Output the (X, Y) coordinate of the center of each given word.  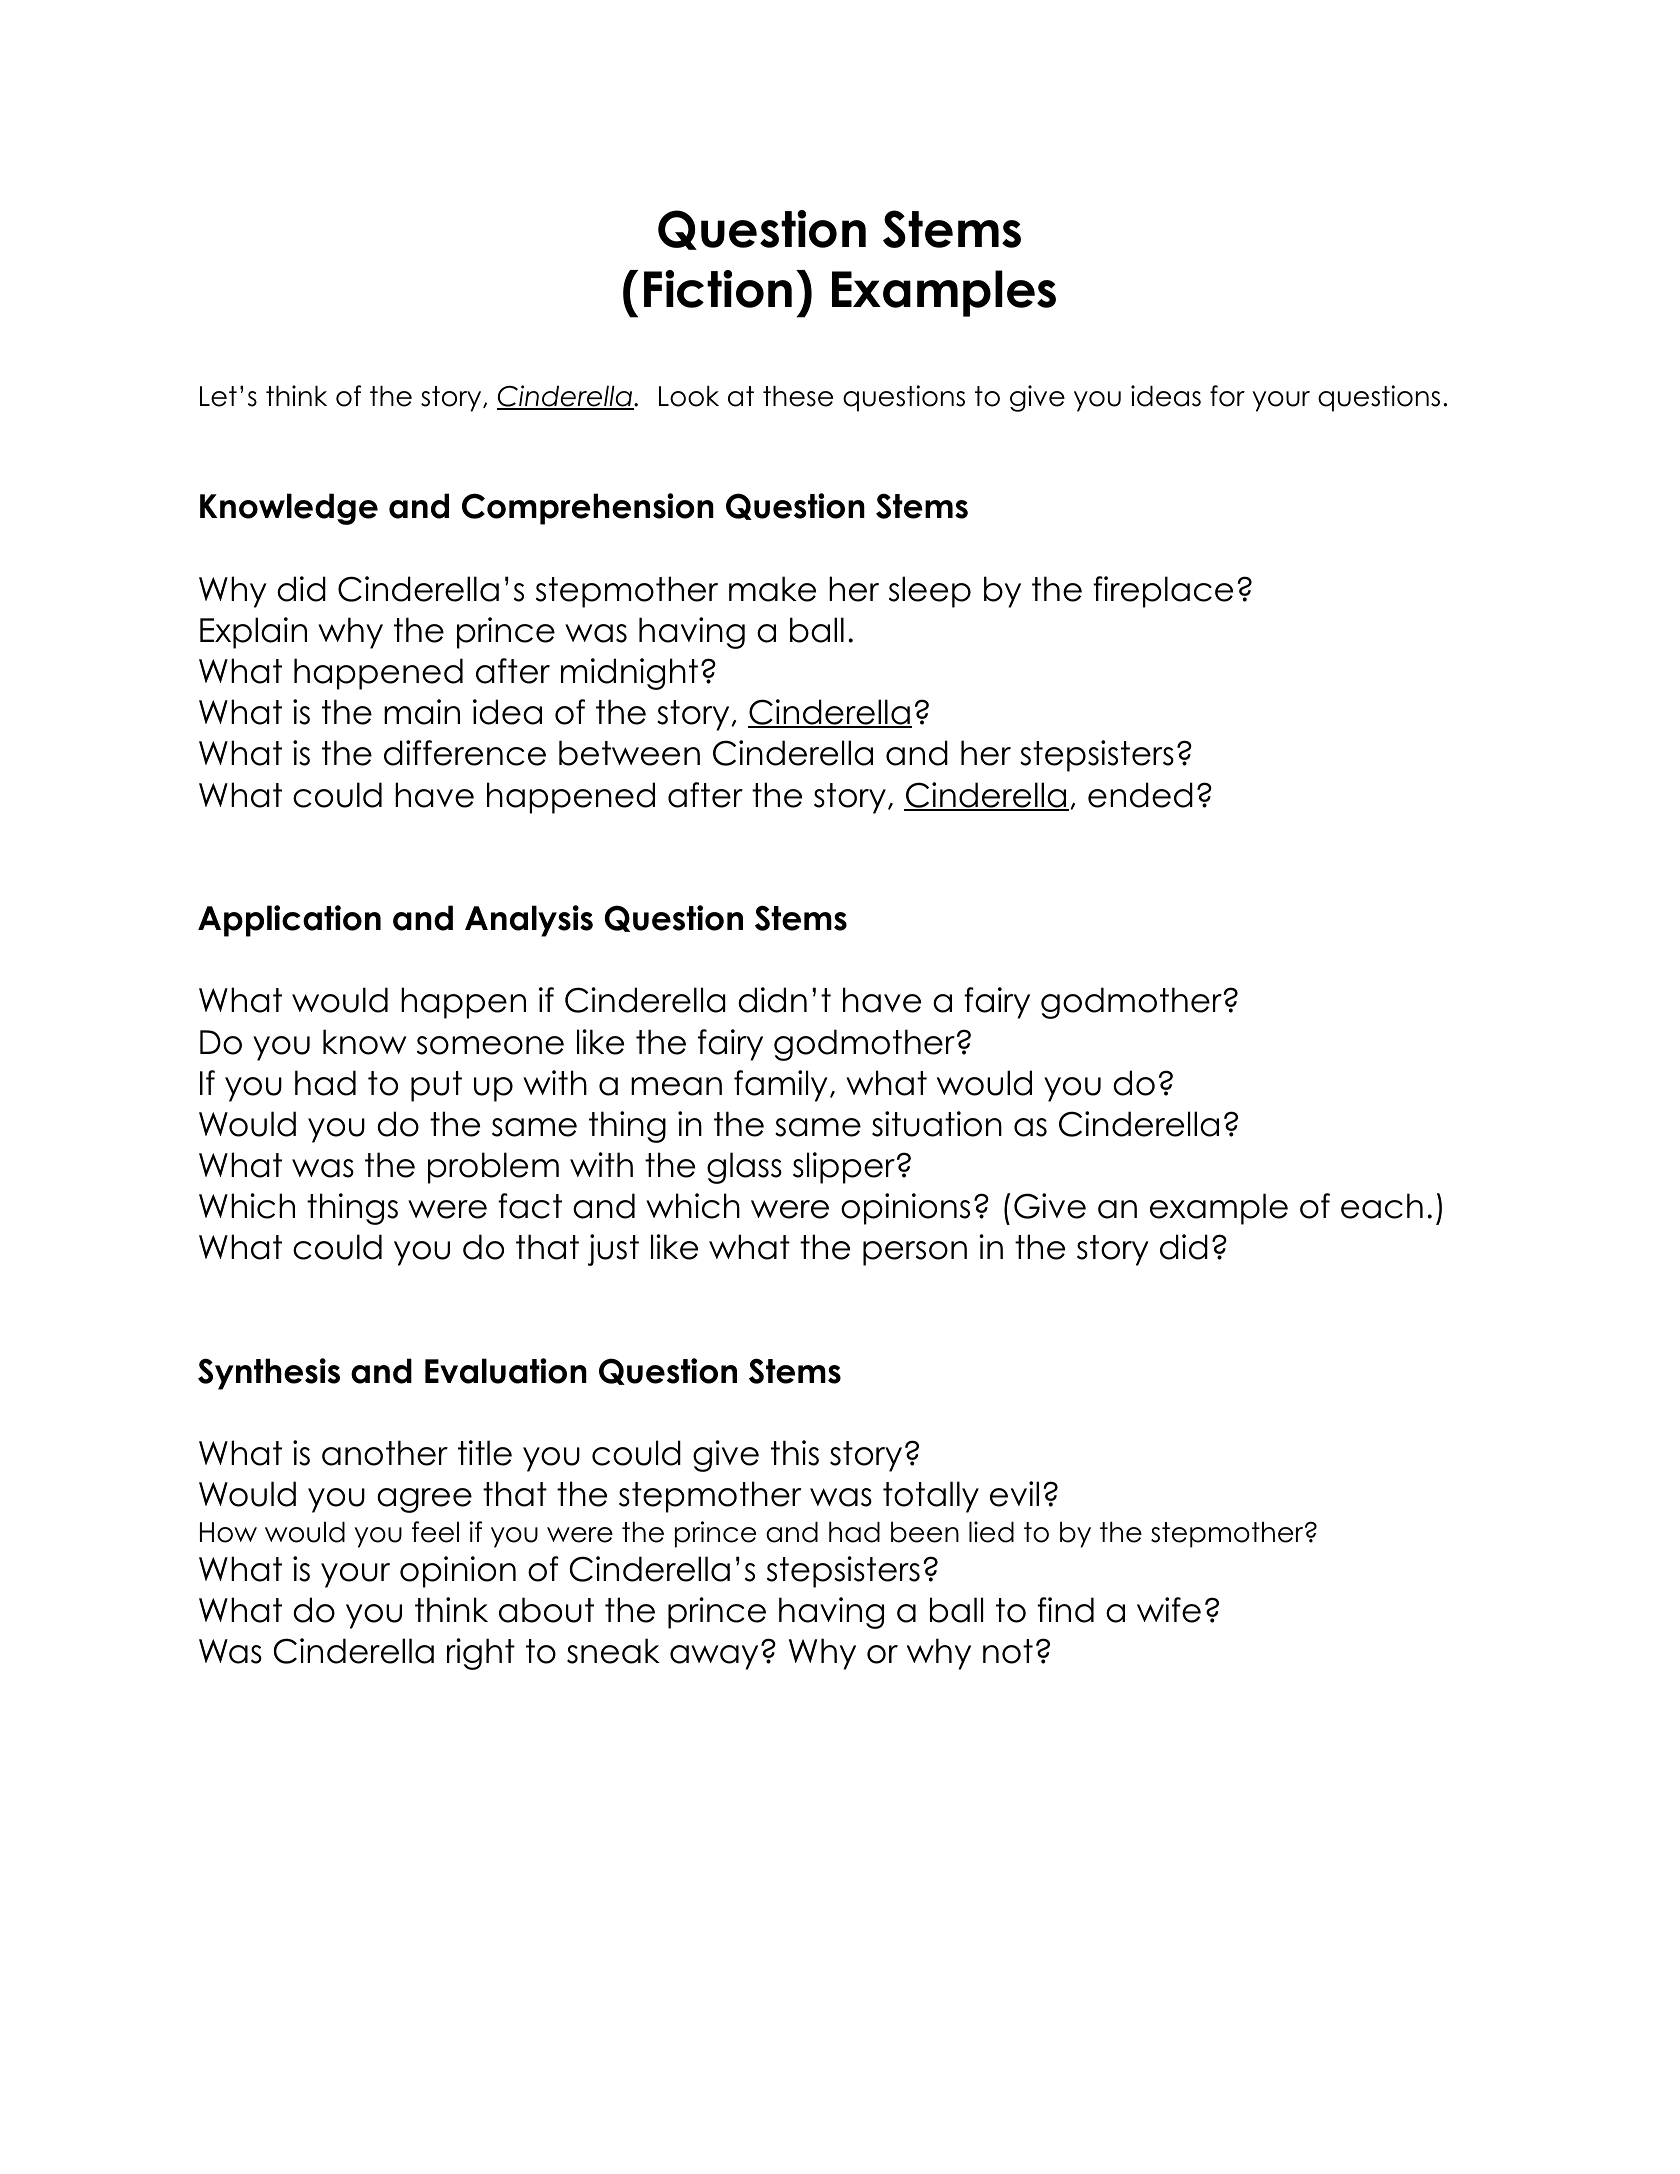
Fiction (718, 289)
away (714, 1657)
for (1227, 396)
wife (1169, 1610)
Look (689, 396)
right (481, 1654)
